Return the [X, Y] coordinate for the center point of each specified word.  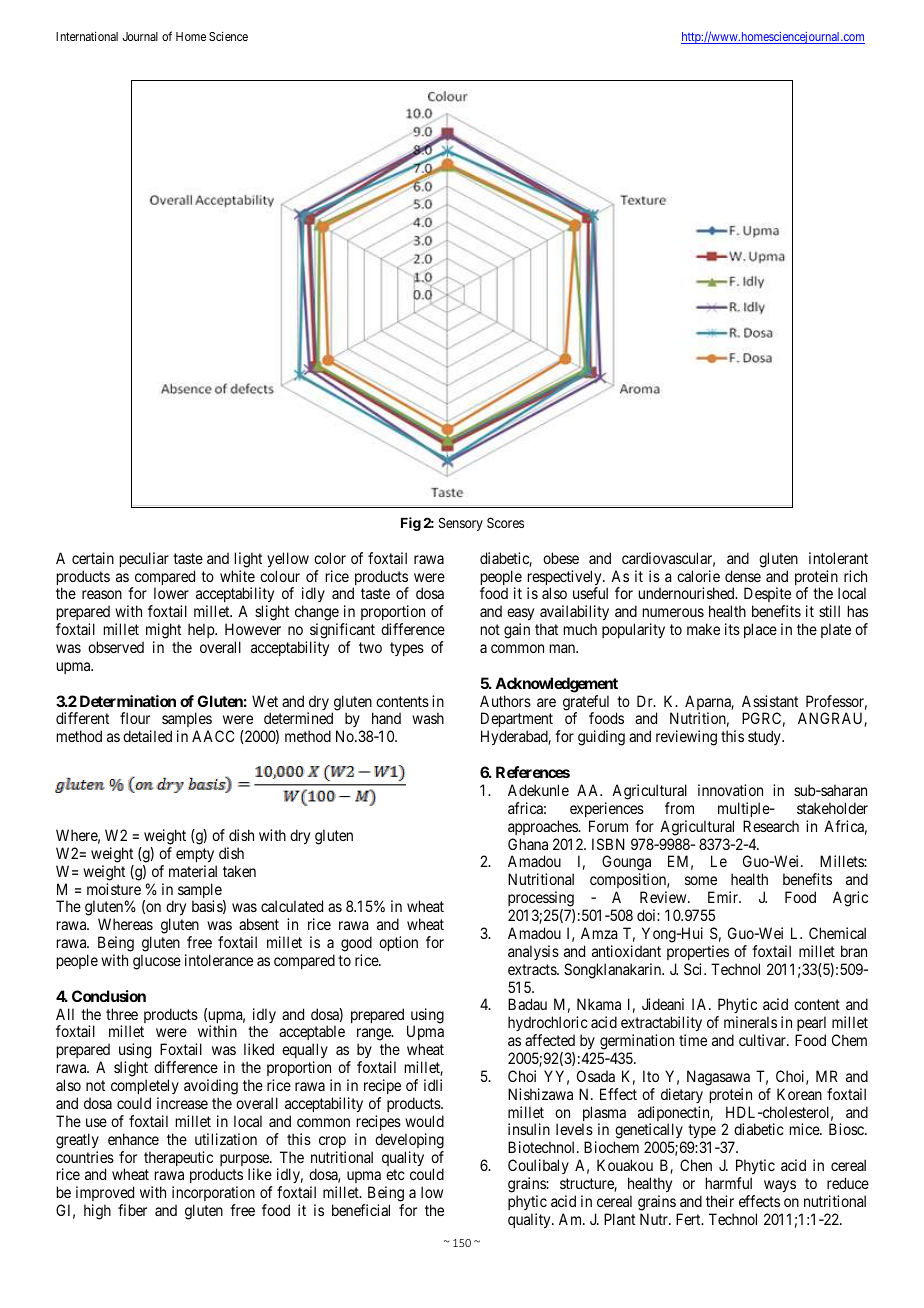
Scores [505, 522]
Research [771, 826]
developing [409, 1141]
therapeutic [178, 1158]
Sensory [461, 524]
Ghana [528, 844]
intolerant [838, 558]
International [87, 36]
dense [743, 576]
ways [780, 1186]
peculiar [144, 559]
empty [195, 855]
